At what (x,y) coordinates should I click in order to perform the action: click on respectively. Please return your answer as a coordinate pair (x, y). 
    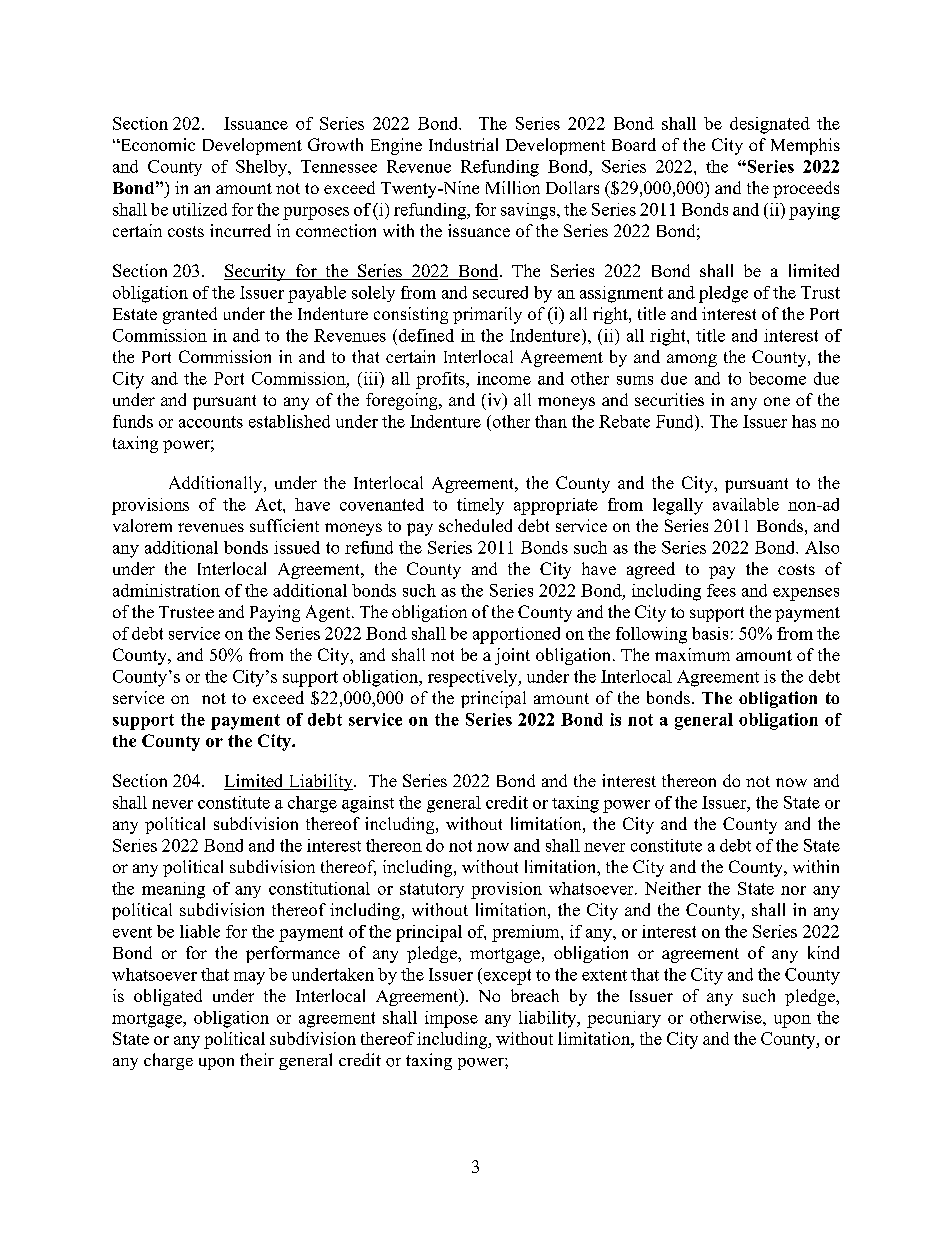
    Looking at the image, I should click on (474, 678).
